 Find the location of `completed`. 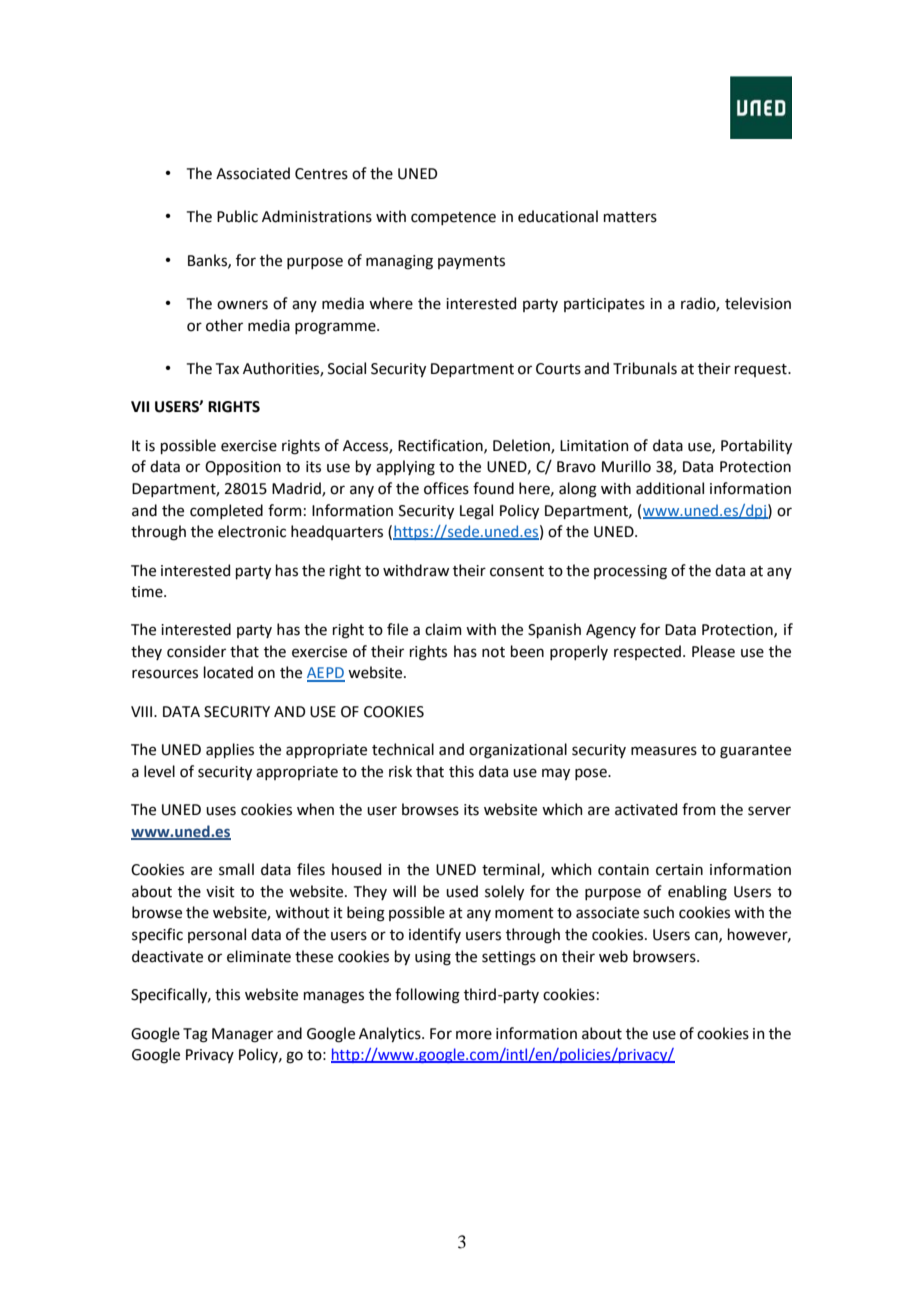

completed is located at coordinates (226, 511).
